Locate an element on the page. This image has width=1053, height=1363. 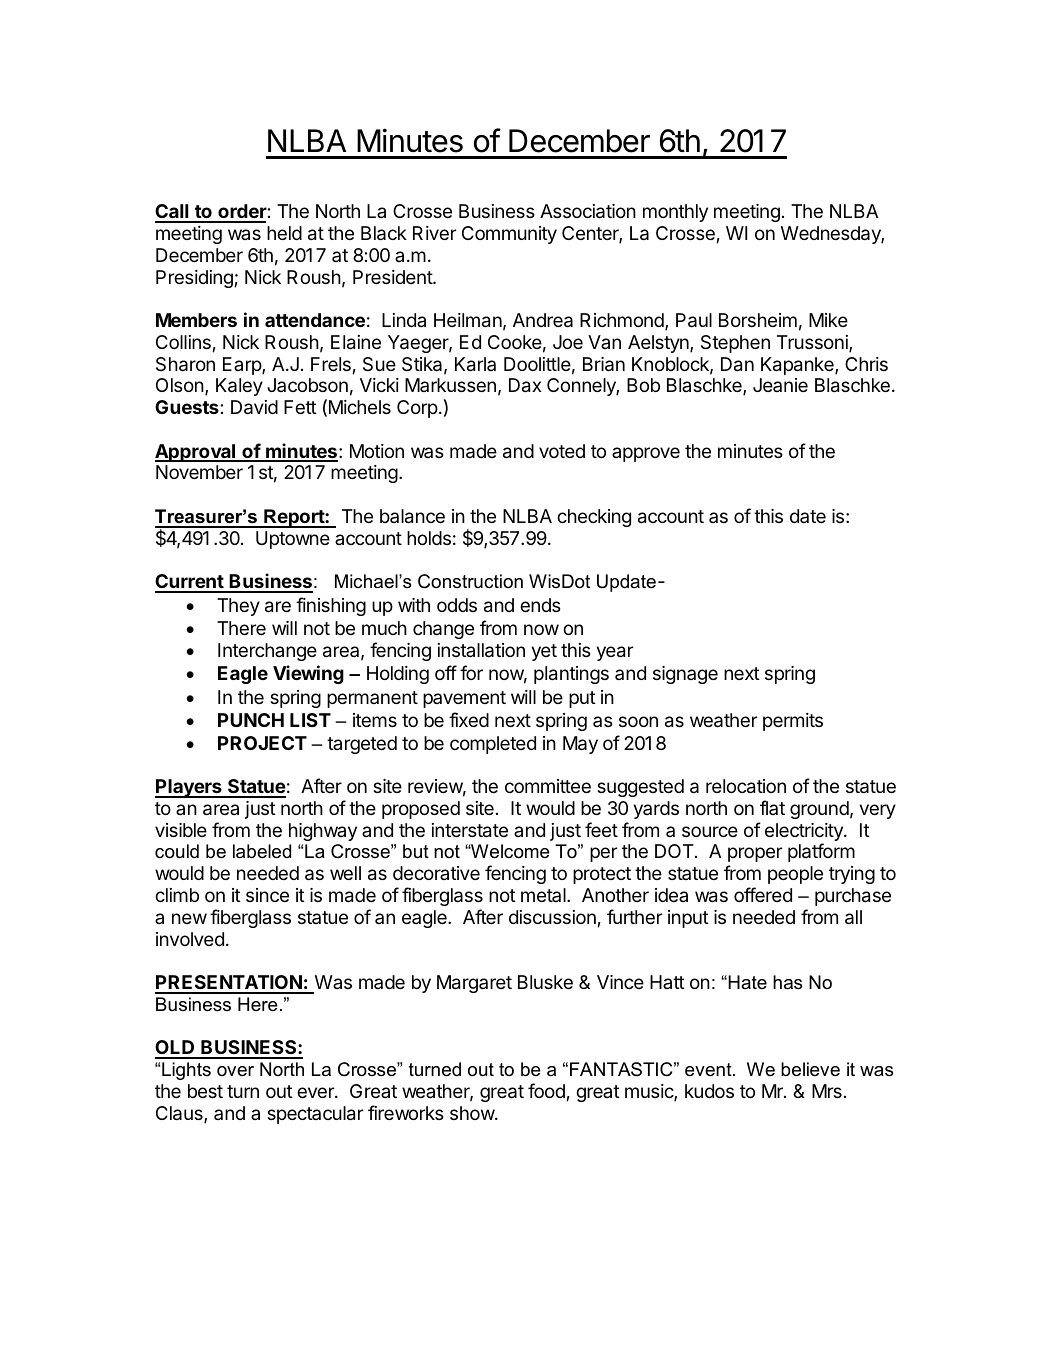
checking is located at coordinates (594, 518).
